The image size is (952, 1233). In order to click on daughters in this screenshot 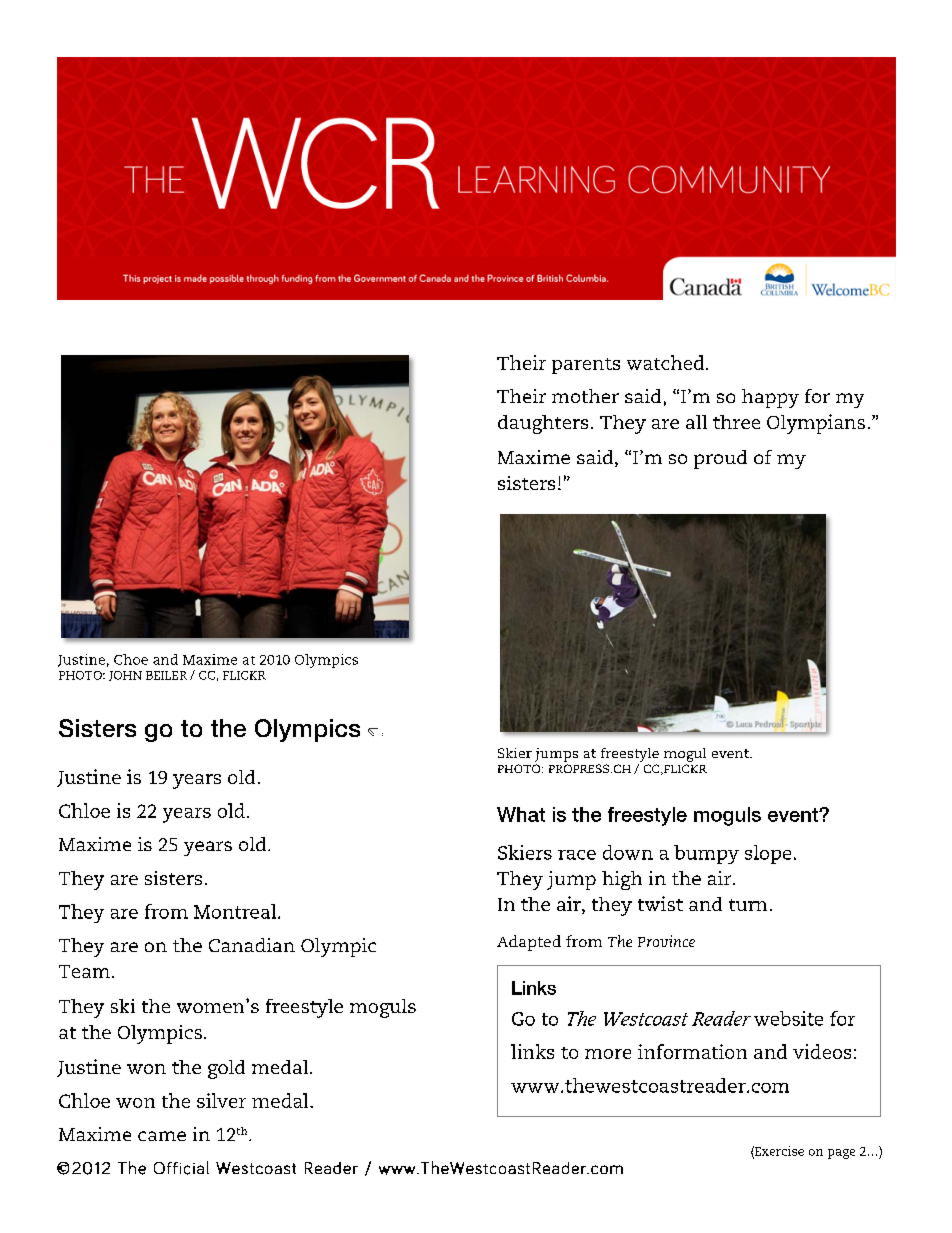, I will do `click(543, 424)`.
